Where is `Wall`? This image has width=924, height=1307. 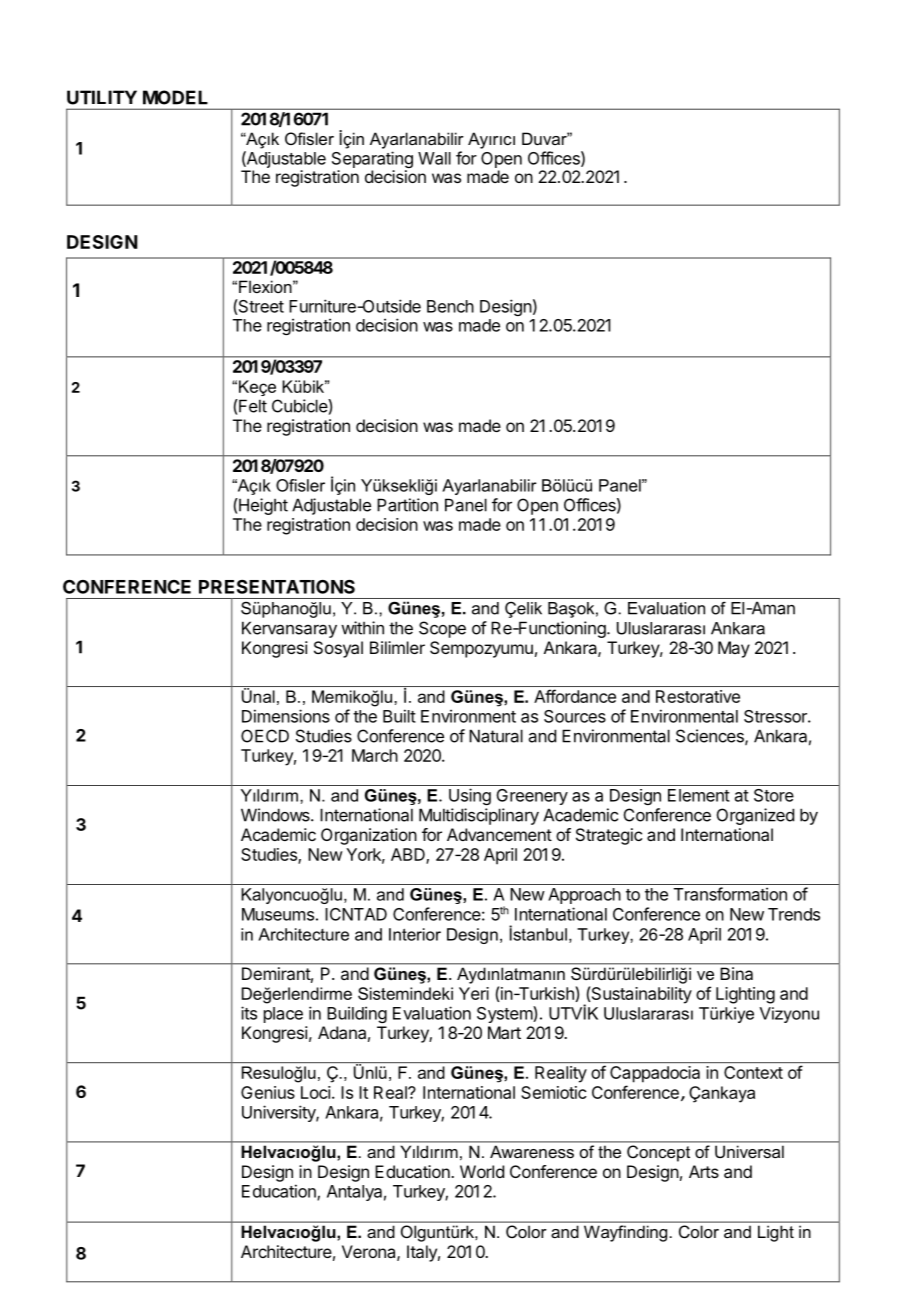
Wall is located at coordinates (434, 158).
